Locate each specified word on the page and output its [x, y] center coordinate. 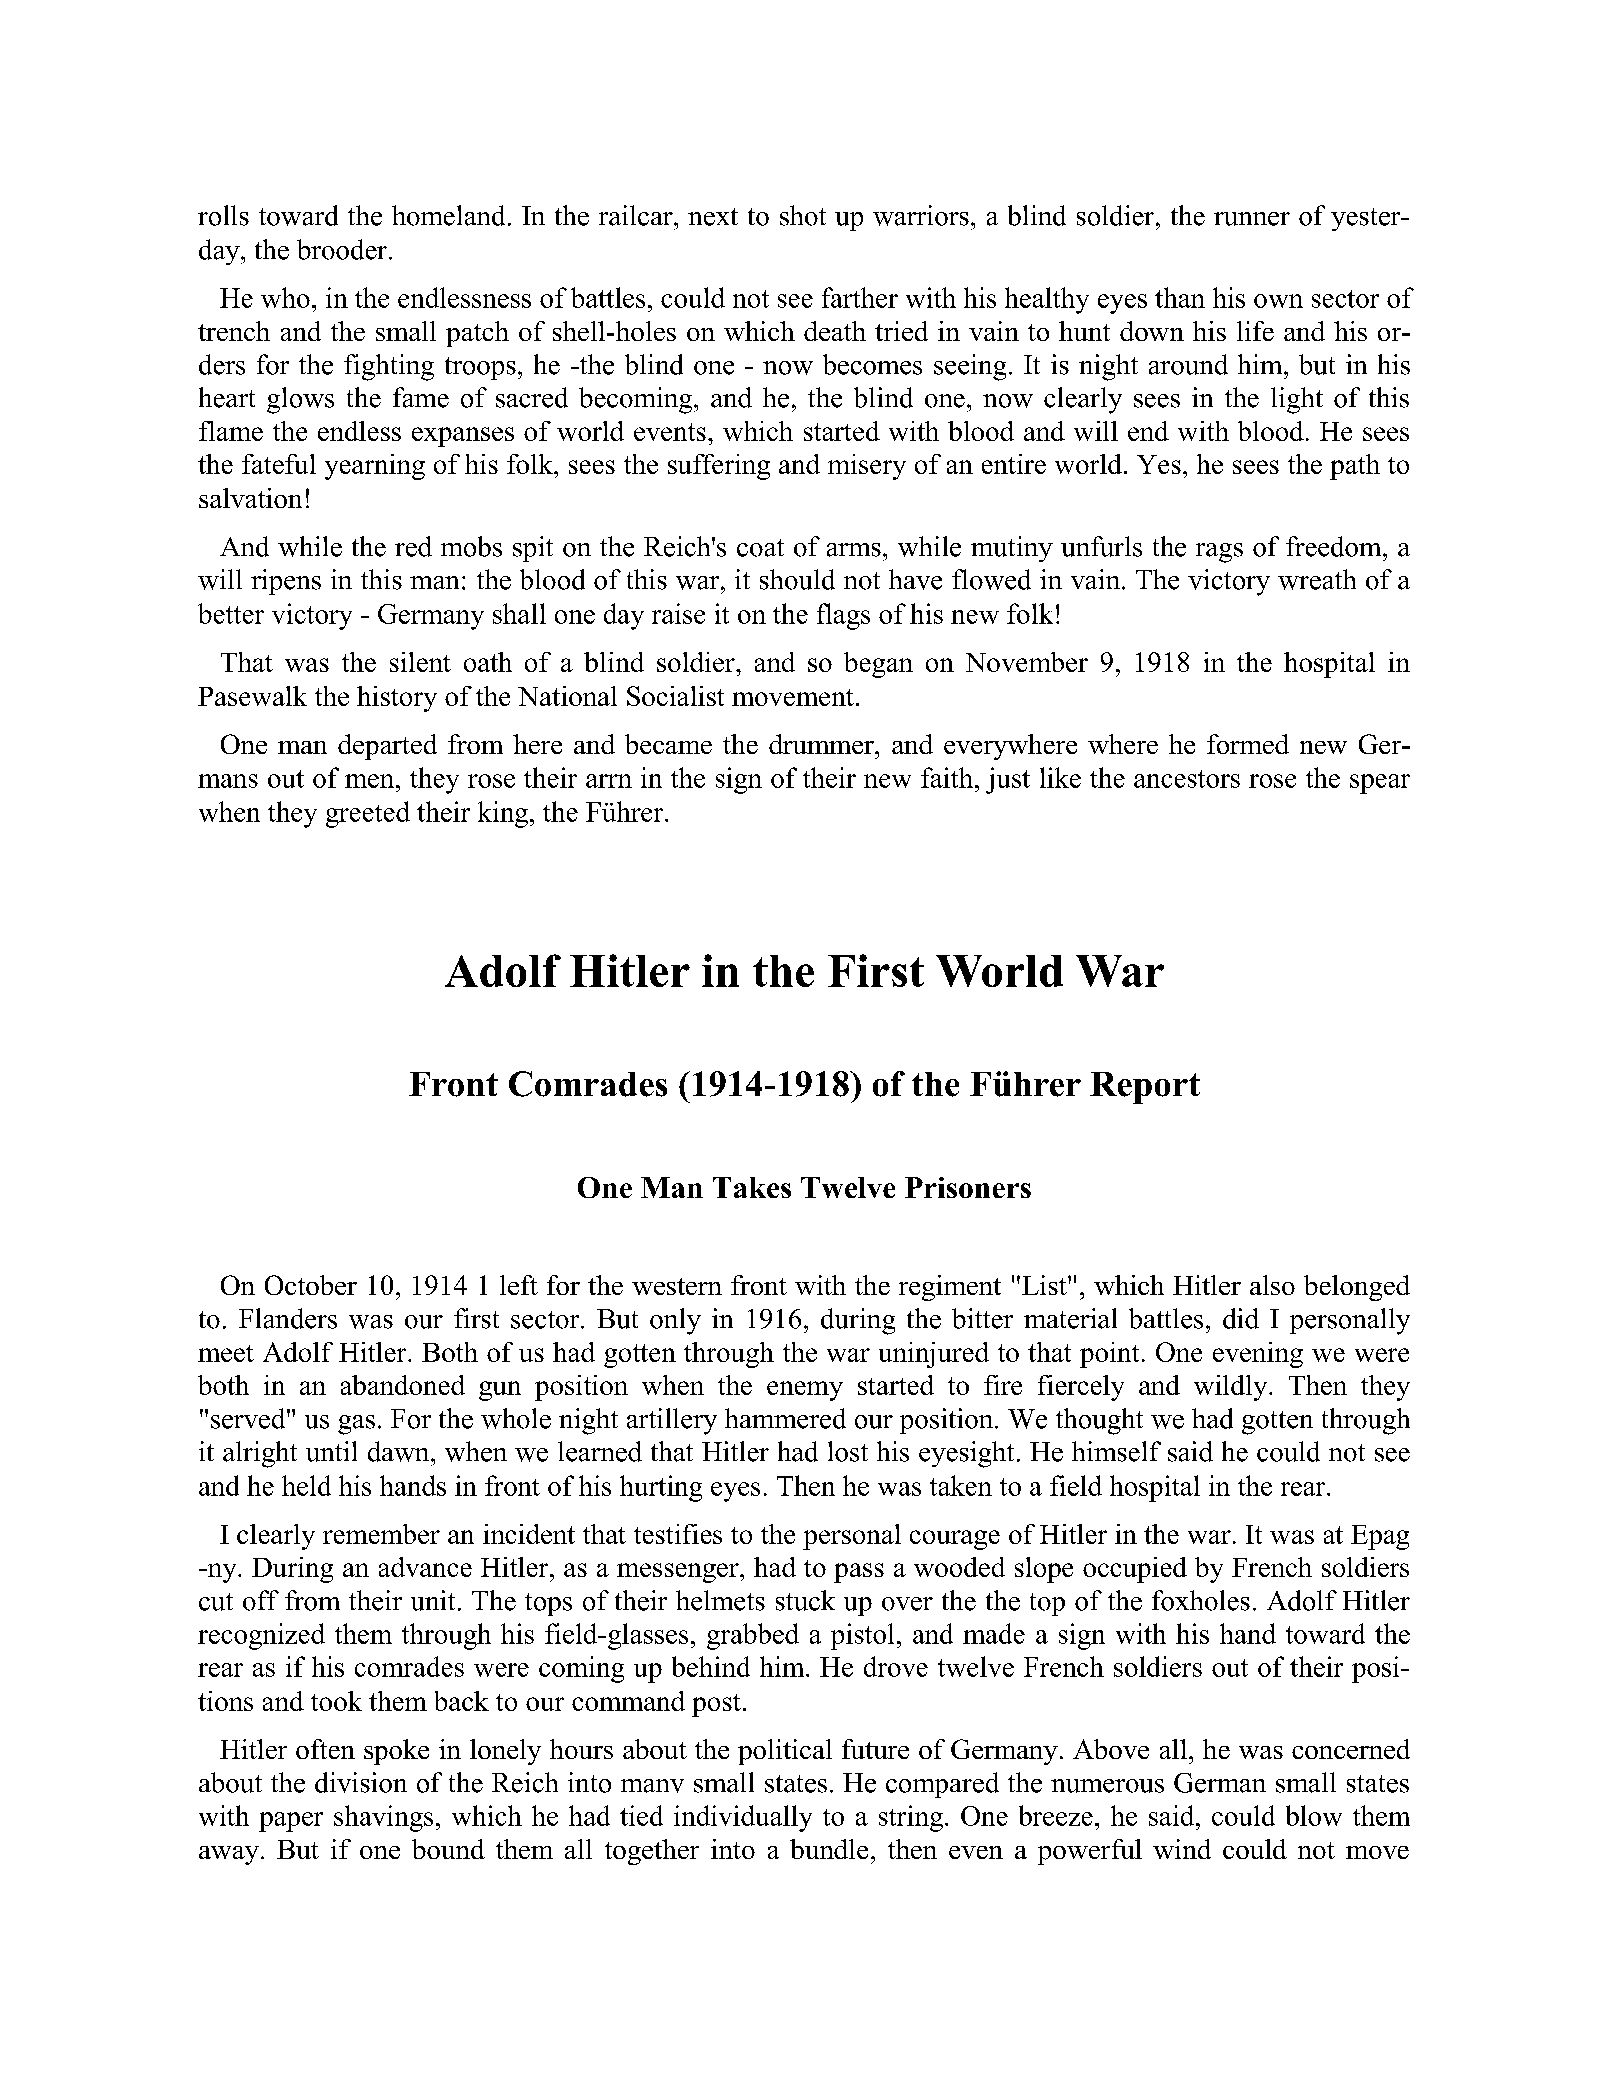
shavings [383, 1818]
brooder [342, 249]
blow [1314, 1815]
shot [803, 215]
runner [1252, 219]
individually [743, 1818]
